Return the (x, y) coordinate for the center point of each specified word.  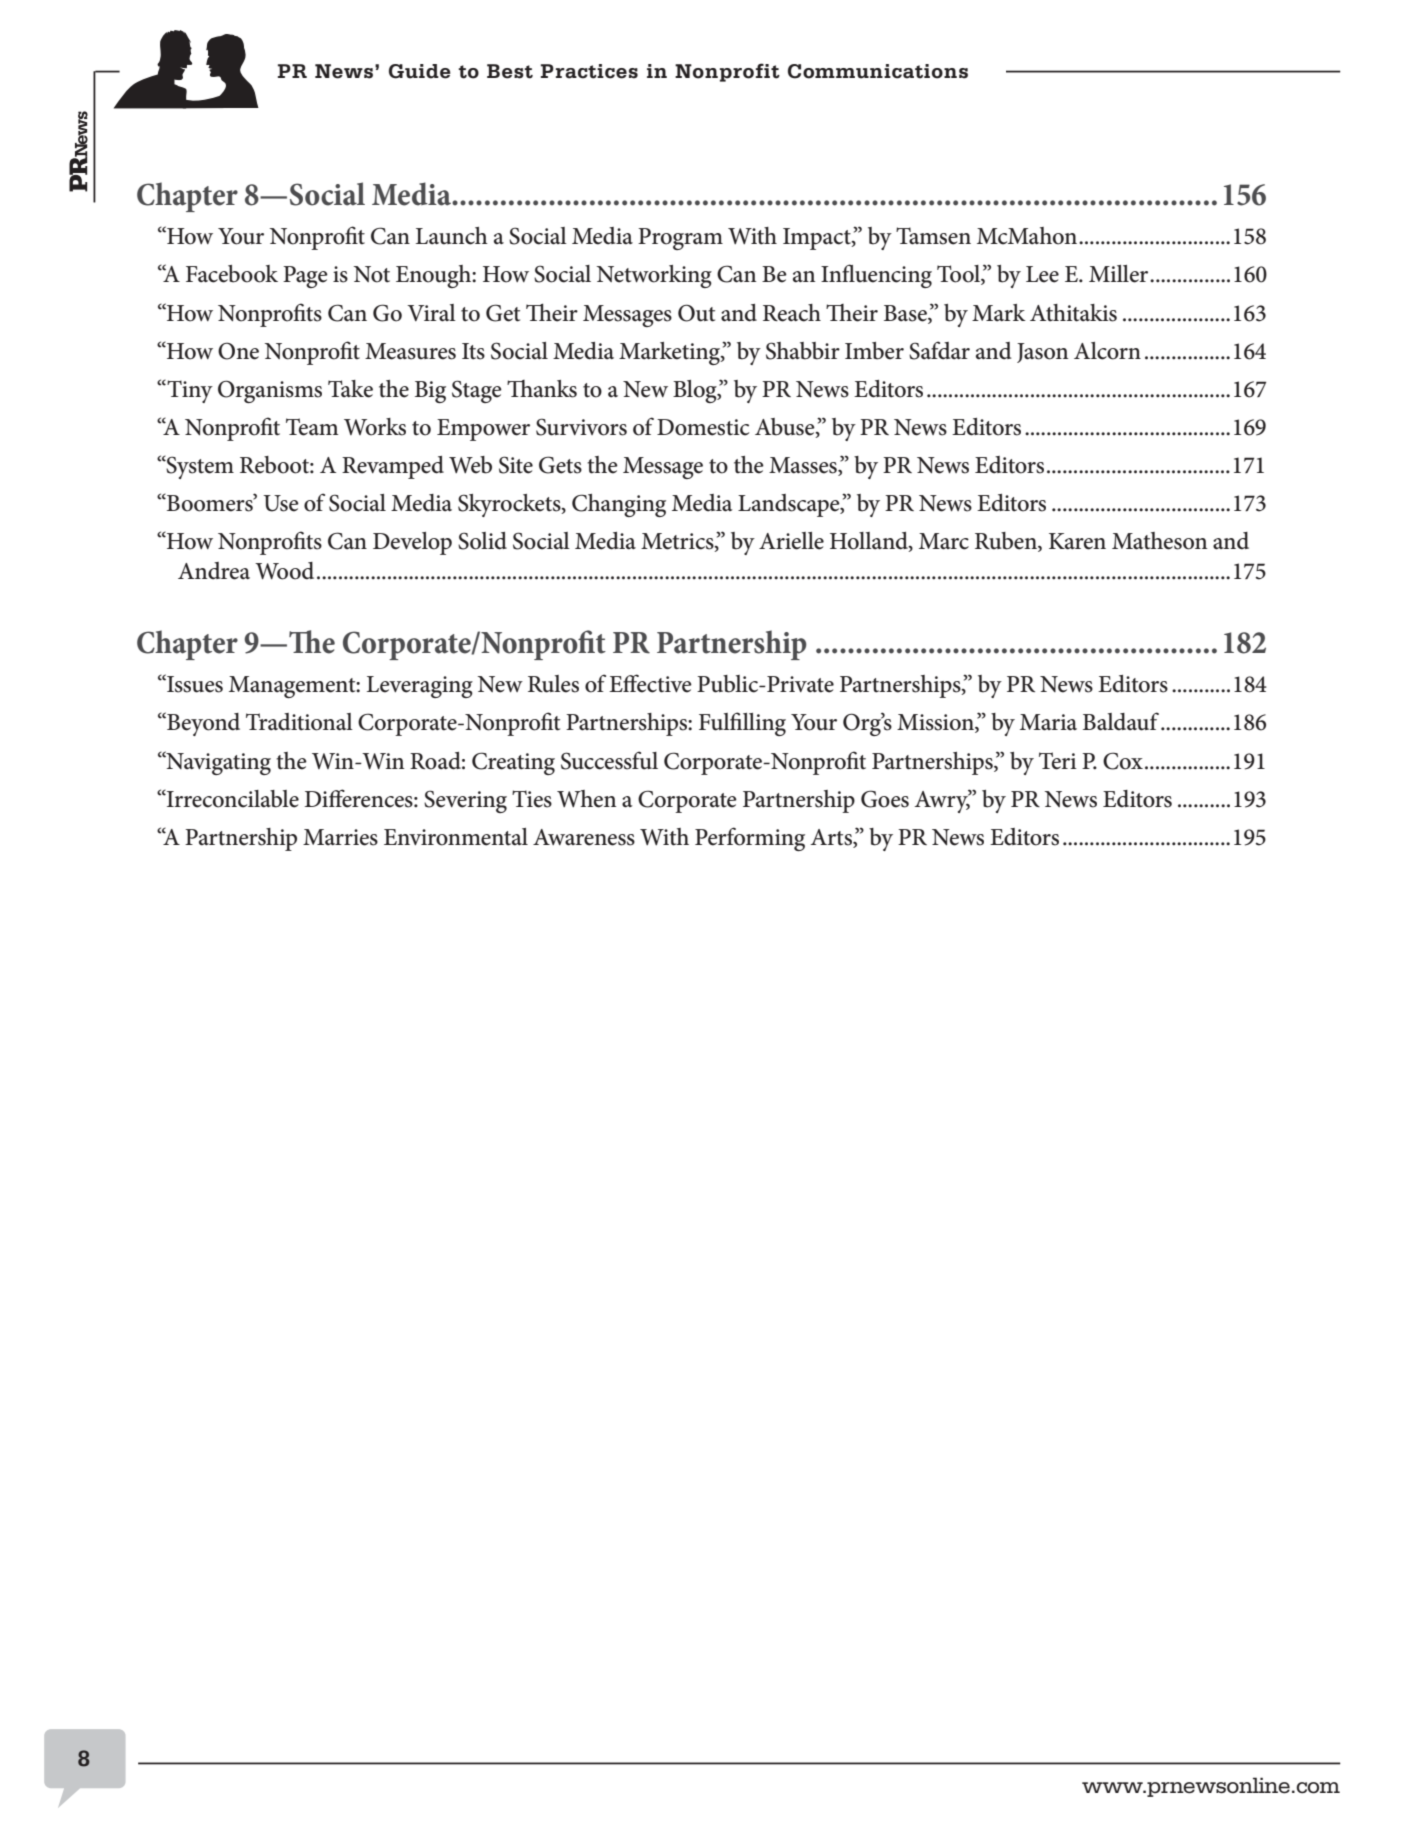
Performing (750, 839)
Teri (1058, 761)
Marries (340, 837)
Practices (589, 71)
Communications (878, 71)
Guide (420, 71)
